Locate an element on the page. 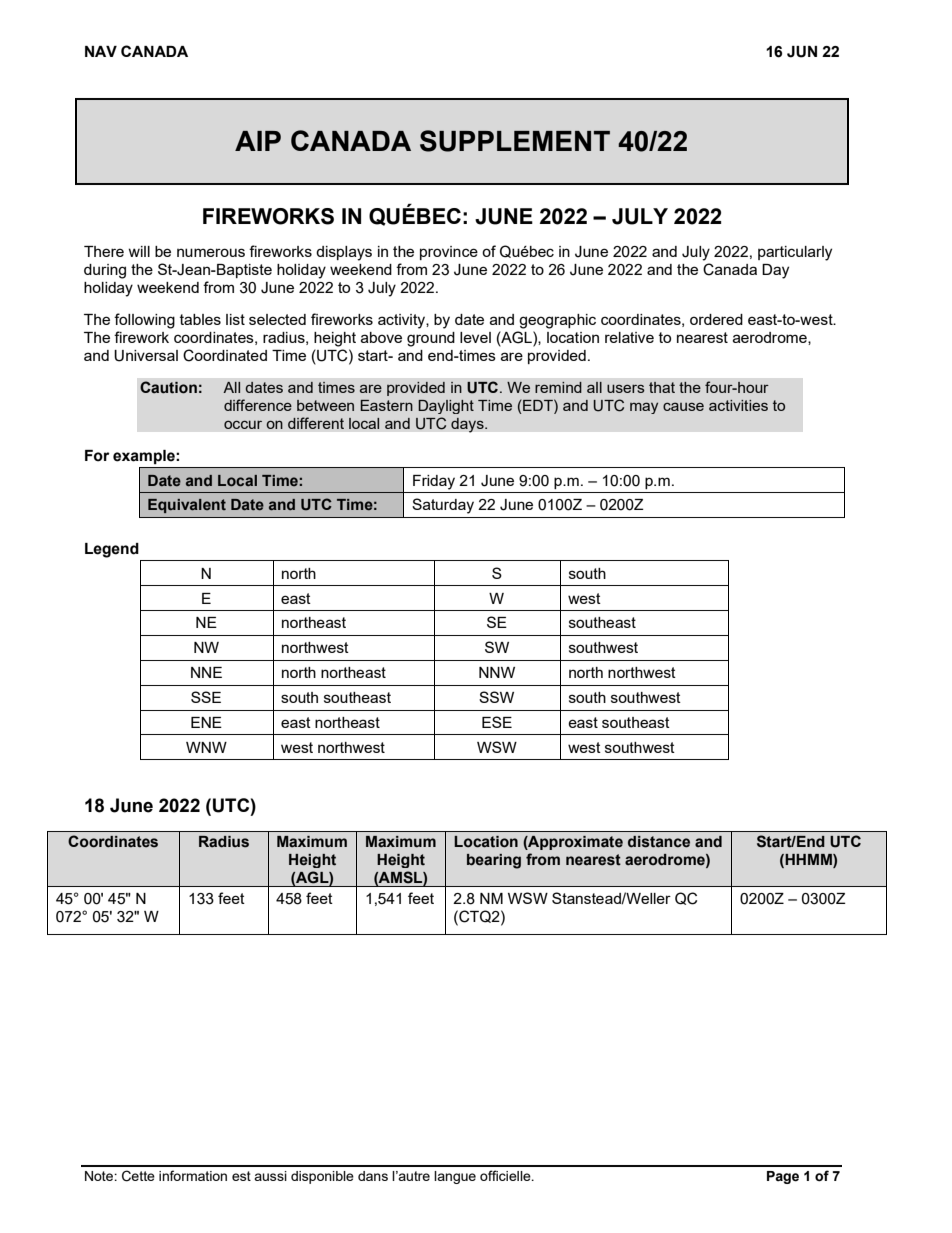 The height and width of the document is (1233, 952). NNE is located at coordinates (206, 672).
